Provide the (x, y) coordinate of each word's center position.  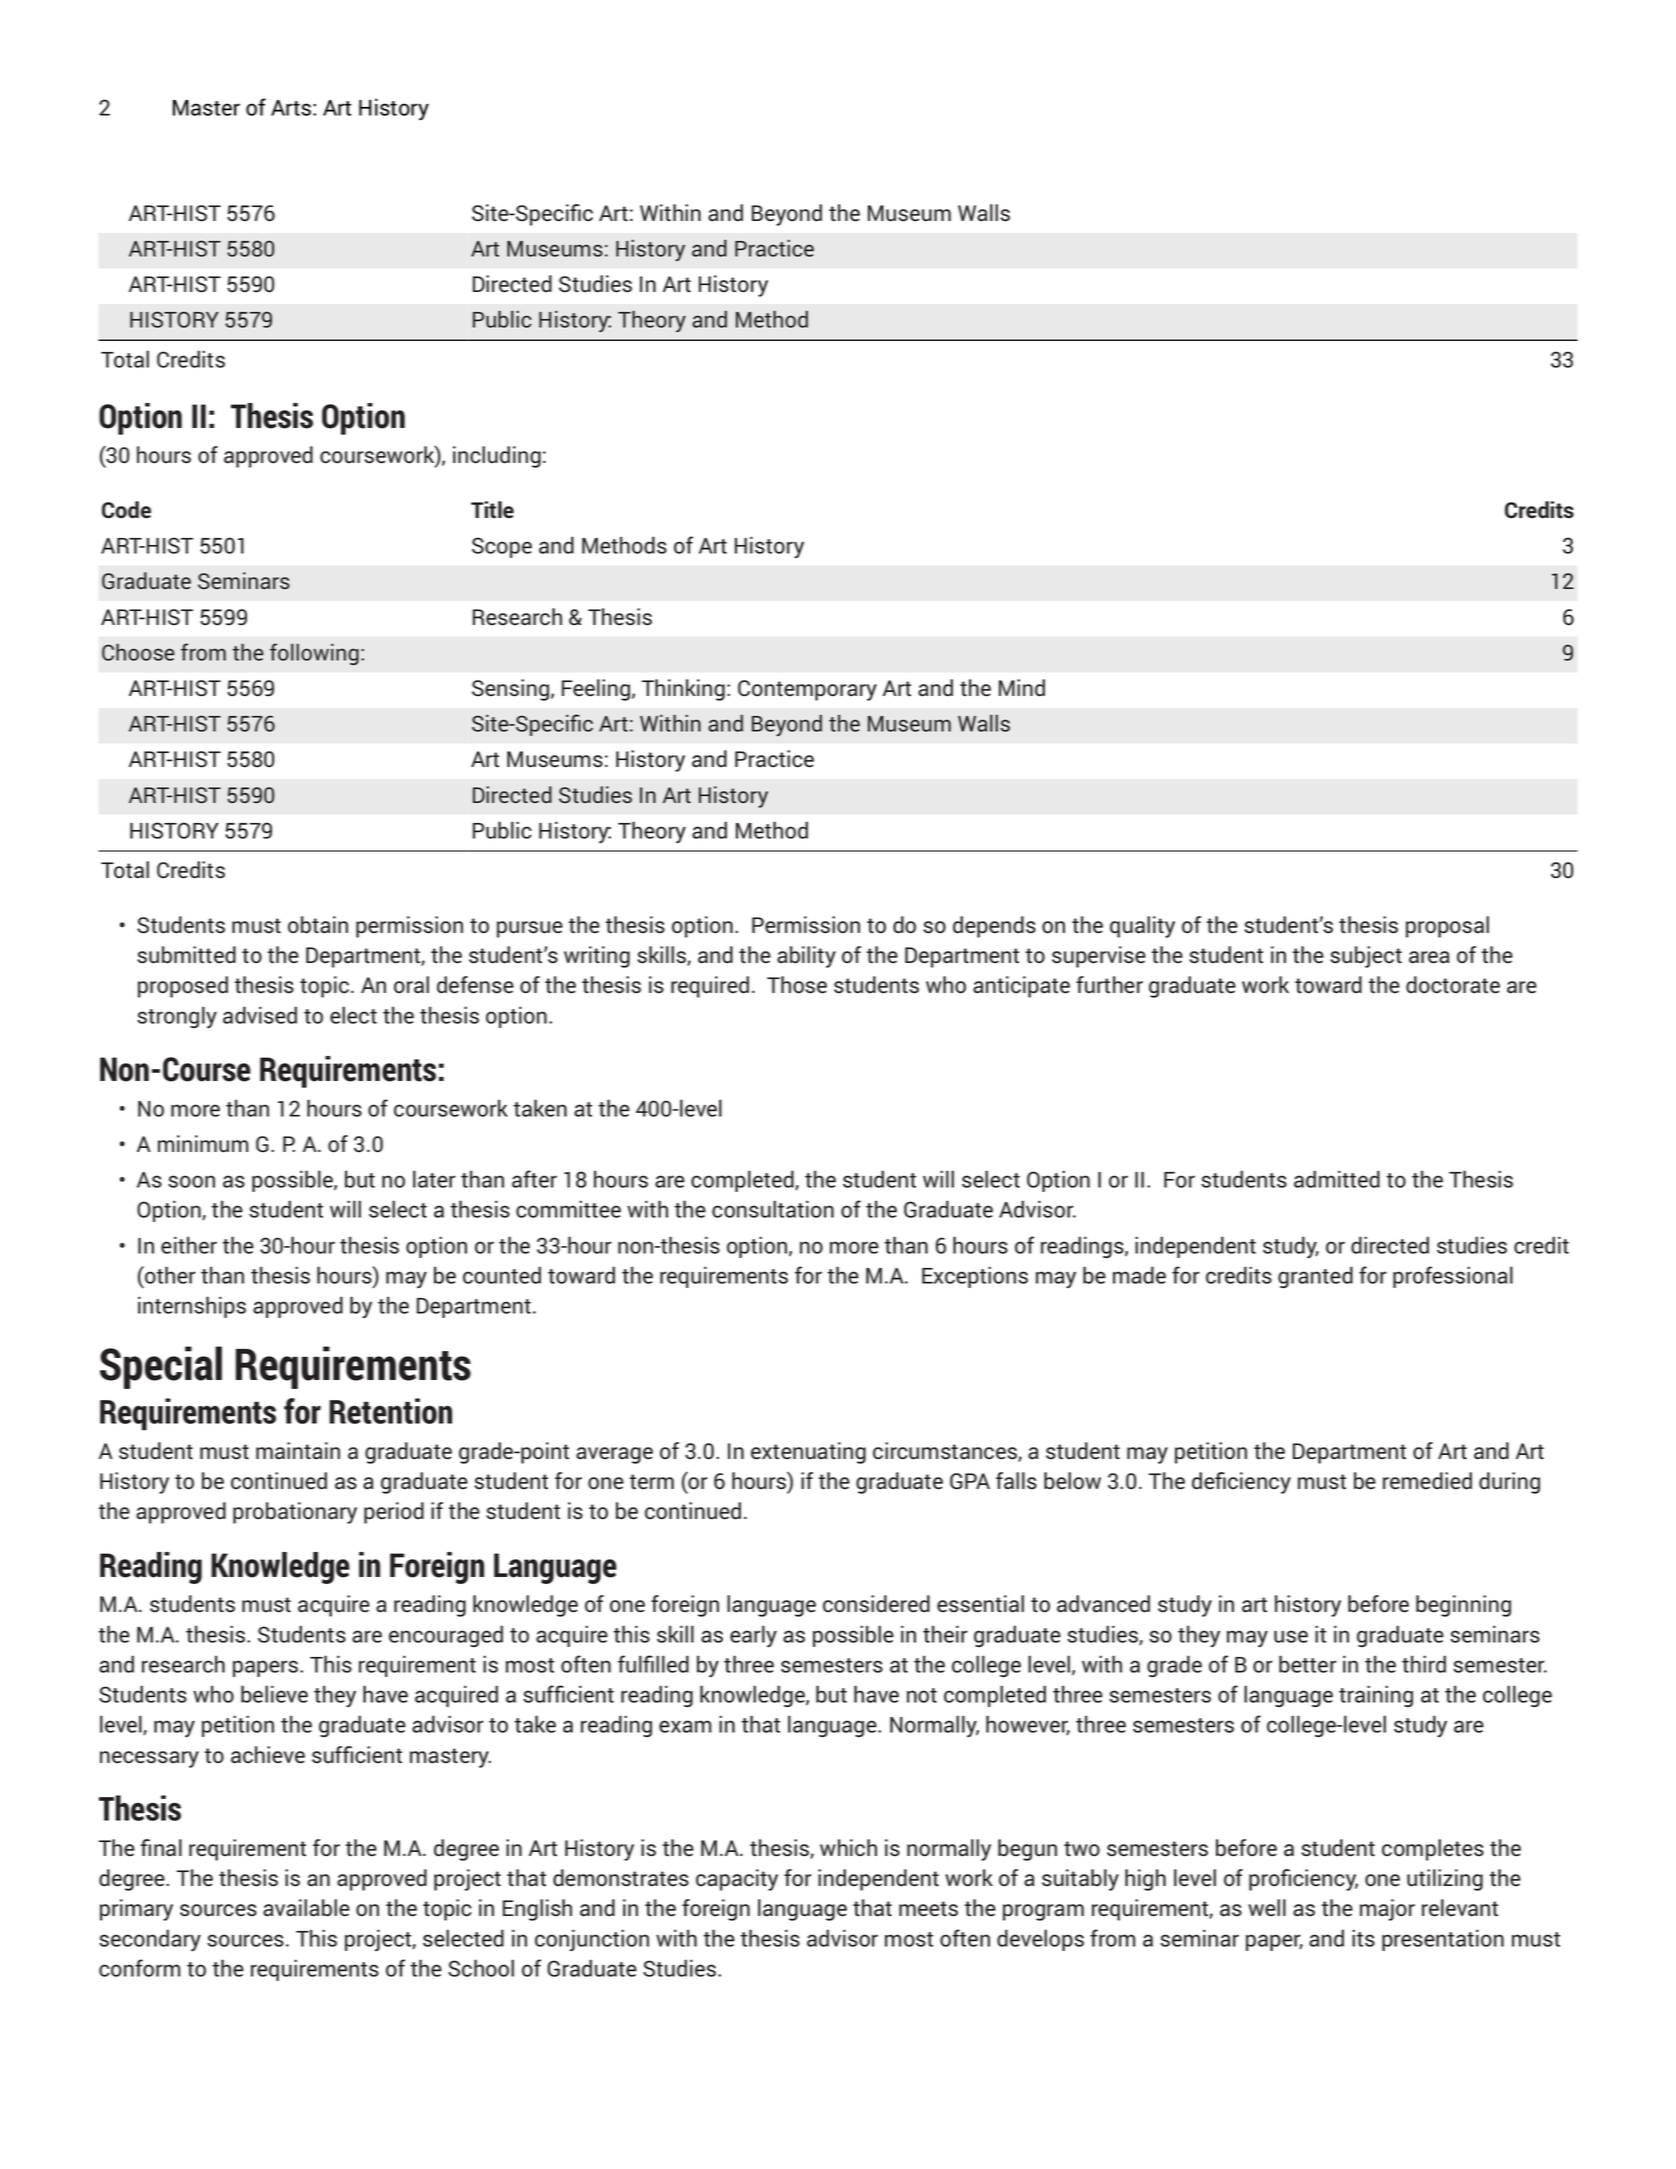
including (497, 457)
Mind (1022, 688)
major (1387, 1910)
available (306, 1908)
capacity (737, 1880)
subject (1366, 957)
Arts (292, 108)
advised (260, 1015)
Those (797, 985)
